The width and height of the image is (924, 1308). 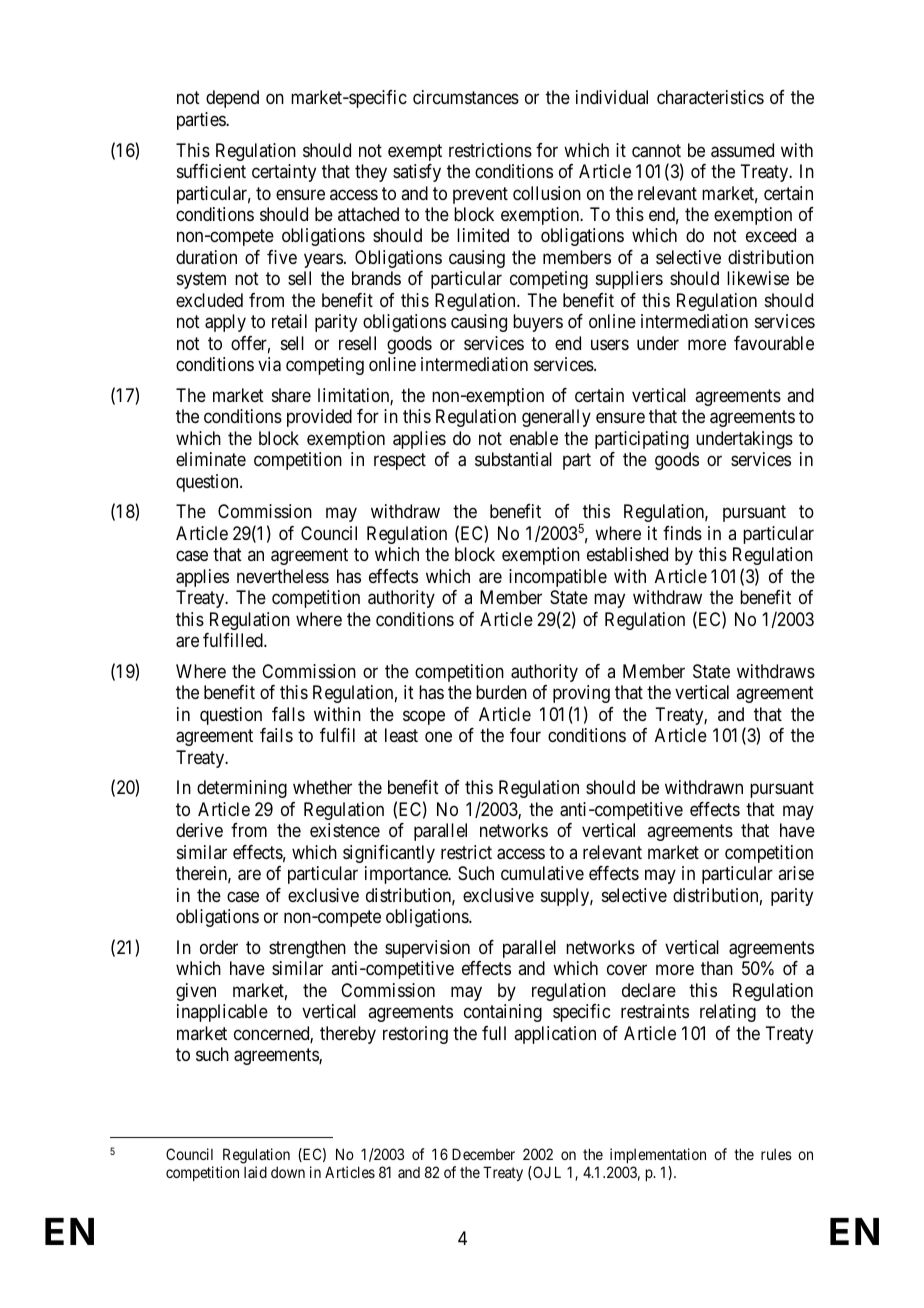 I want to click on depend, so click(x=232, y=99).
